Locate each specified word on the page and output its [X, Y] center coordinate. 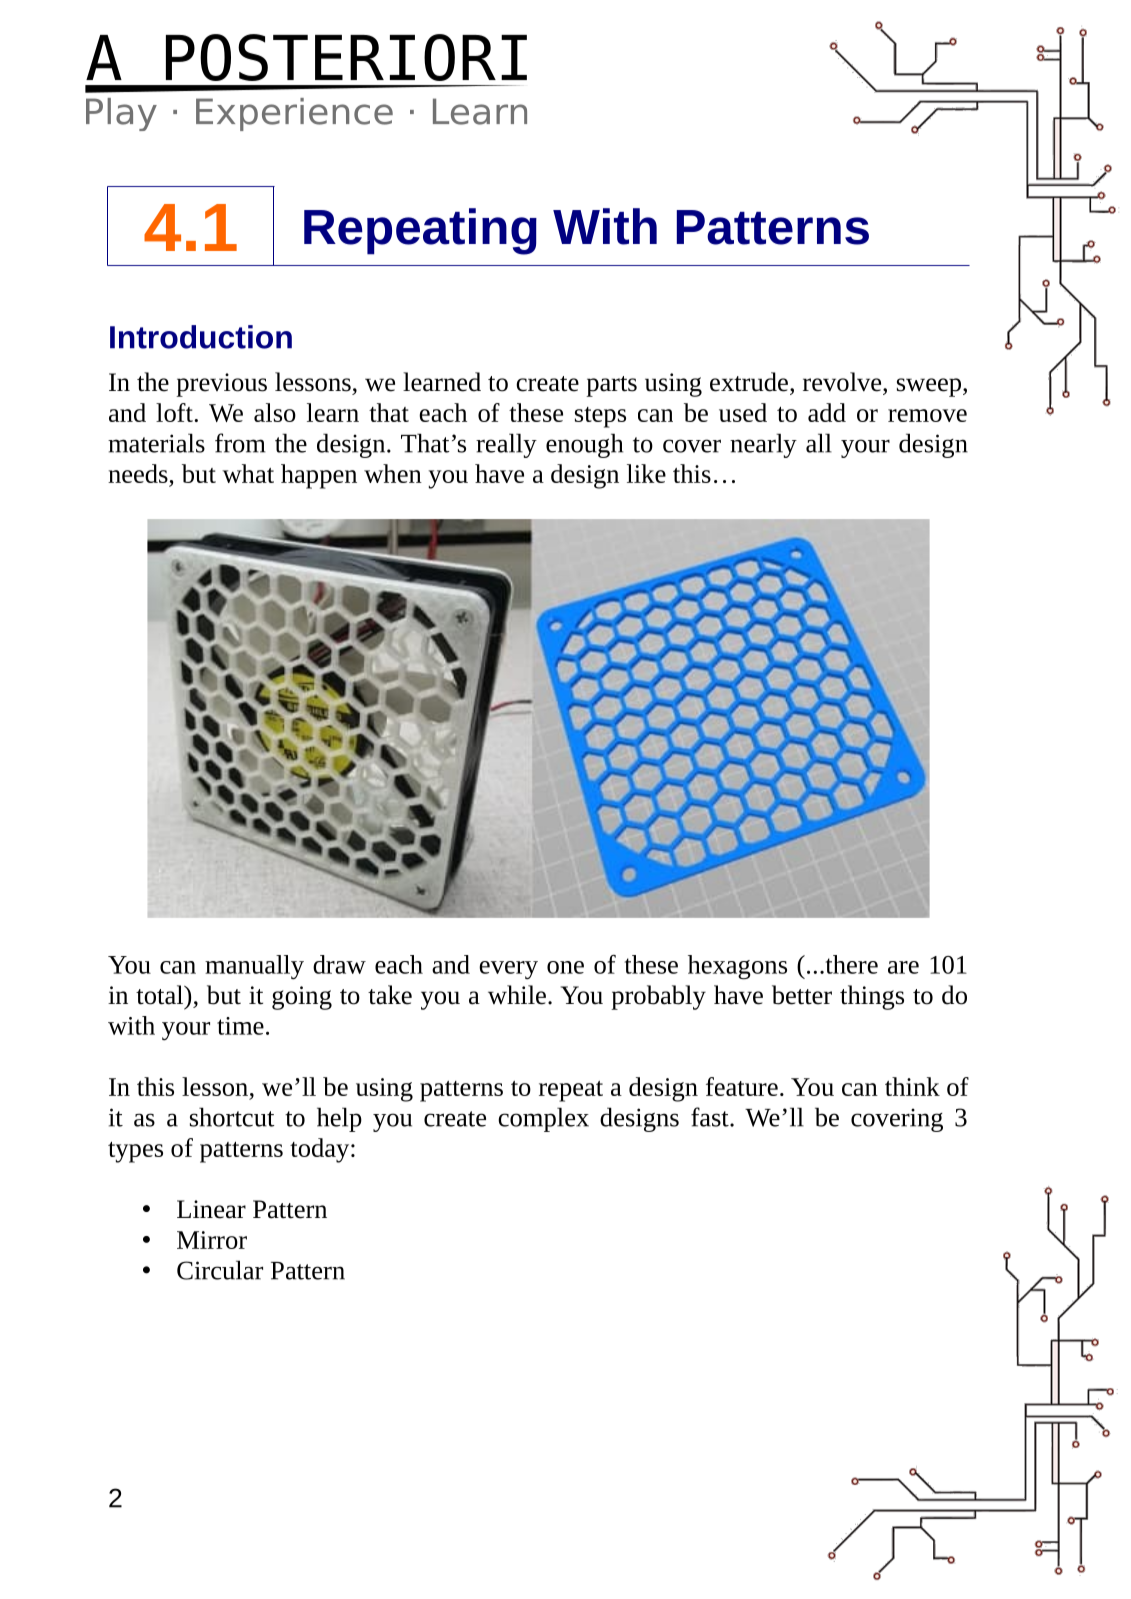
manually [254, 967]
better [802, 995]
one [565, 967]
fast [711, 1117]
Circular [220, 1270]
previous [221, 385]
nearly [763, 445]
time [240, 1026]
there [850, 964]
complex [543, 1119]
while [517, 995]
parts [611, 386]
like [646, 473]
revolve [843, 382]
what [248, 473]
